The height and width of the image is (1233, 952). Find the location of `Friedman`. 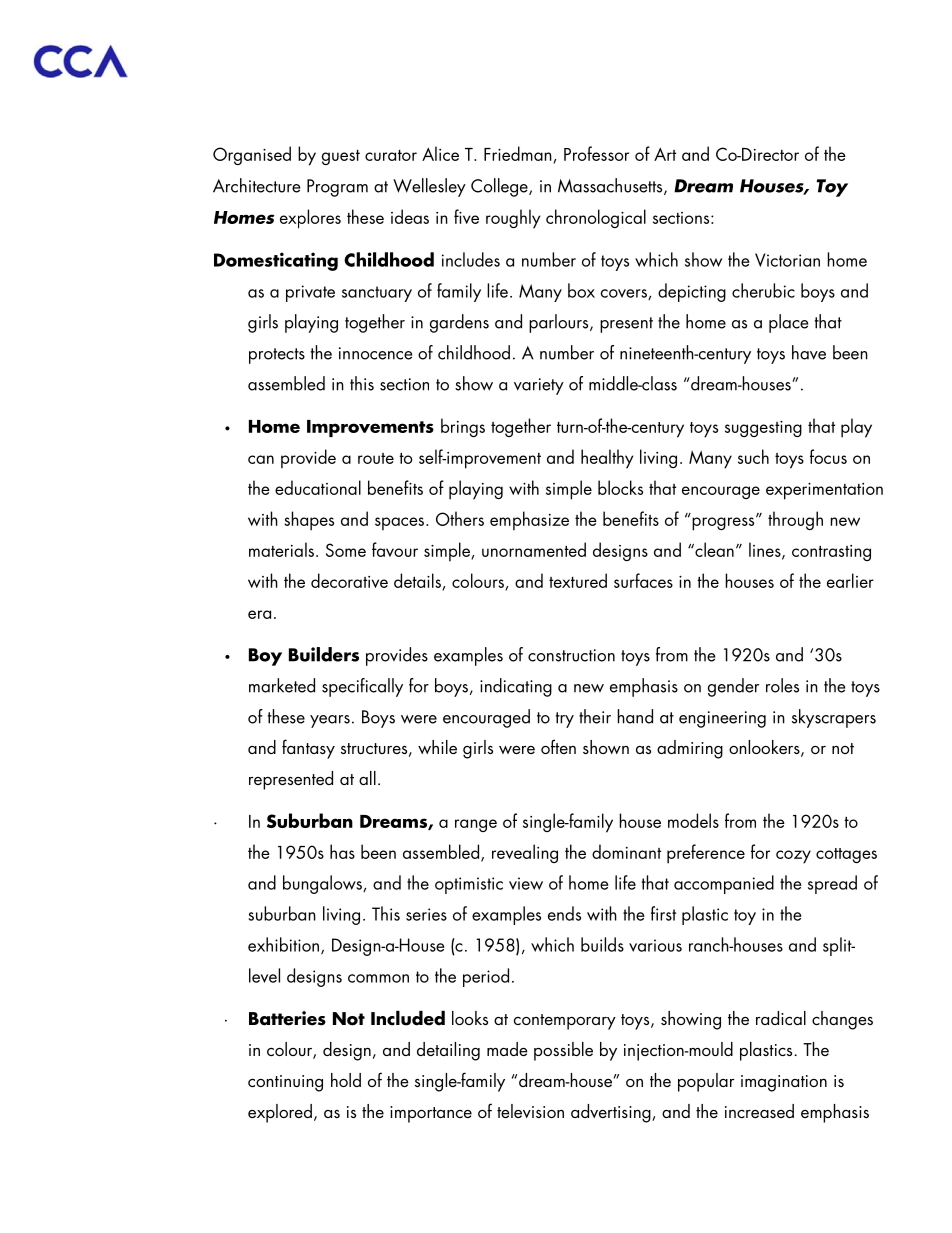

Friedman is located at coordinates (519, 154).
